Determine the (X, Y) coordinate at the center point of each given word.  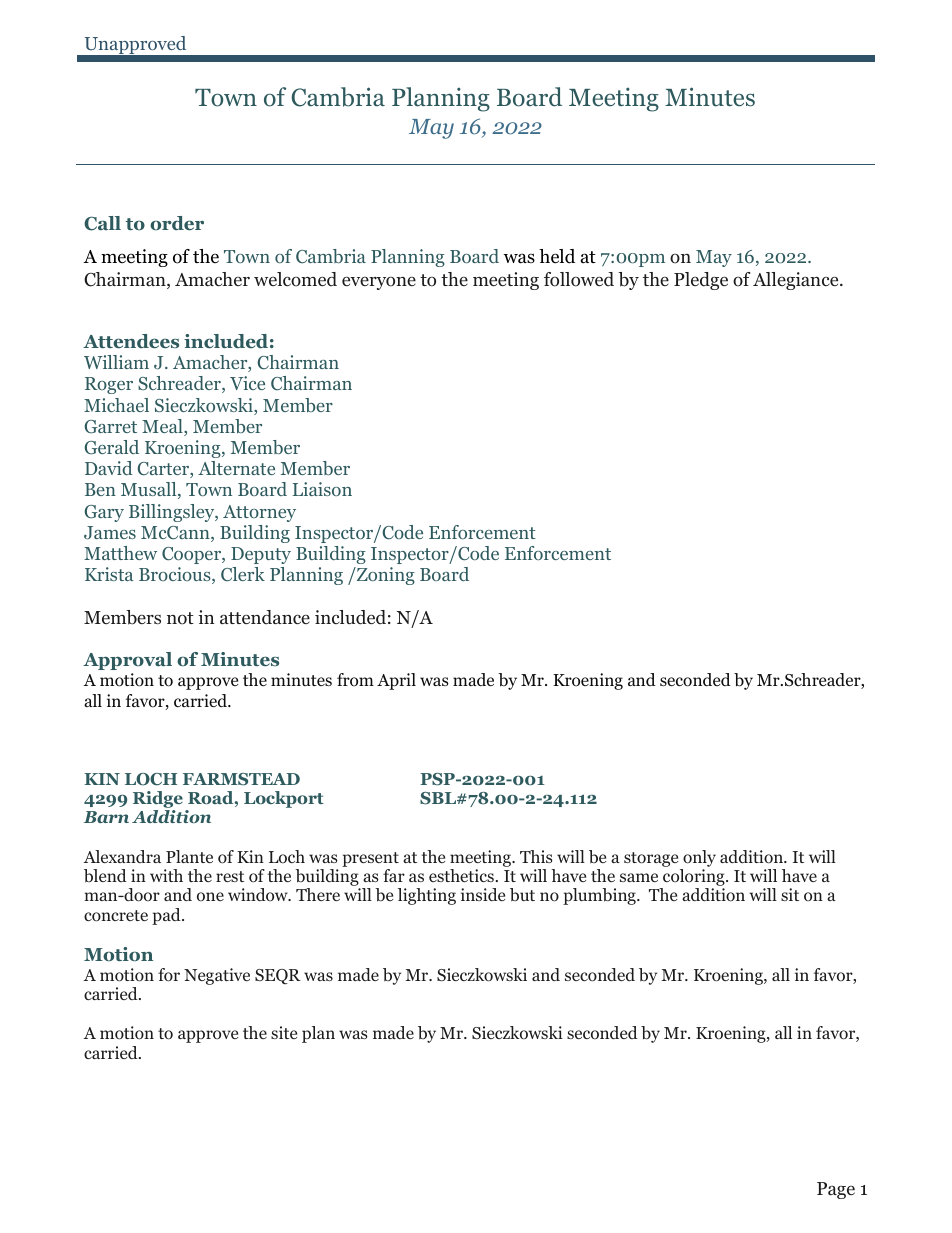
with (166, 875)
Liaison (322, 489)
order (177, 223)
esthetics (461, 875)
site (284, 1032)
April (396, 681)
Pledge (701, 281)
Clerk (243, 574)
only (699, 858)
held (557, 256)
